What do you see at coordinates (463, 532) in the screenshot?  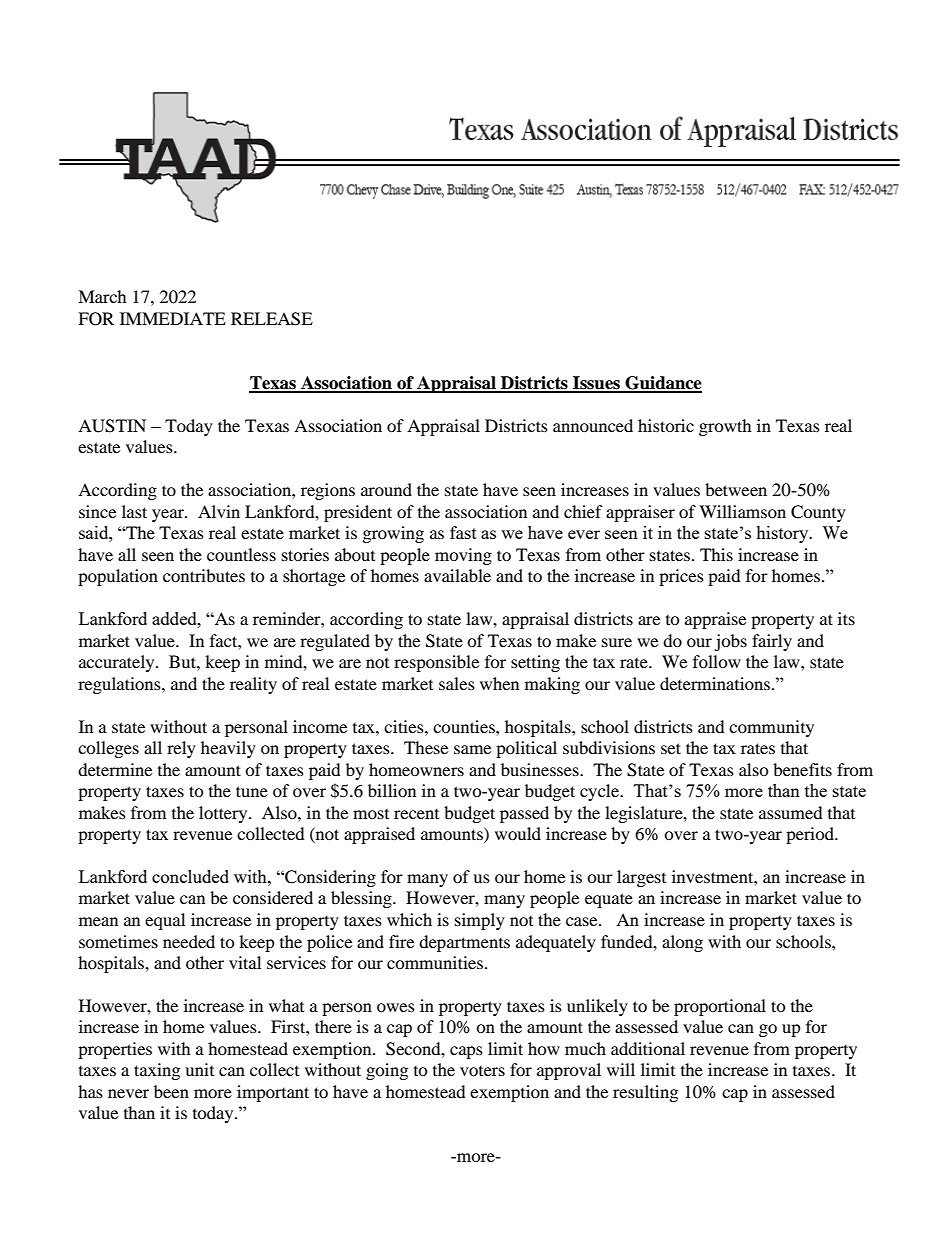 I see `fast` at bounding box center [463, 532].
